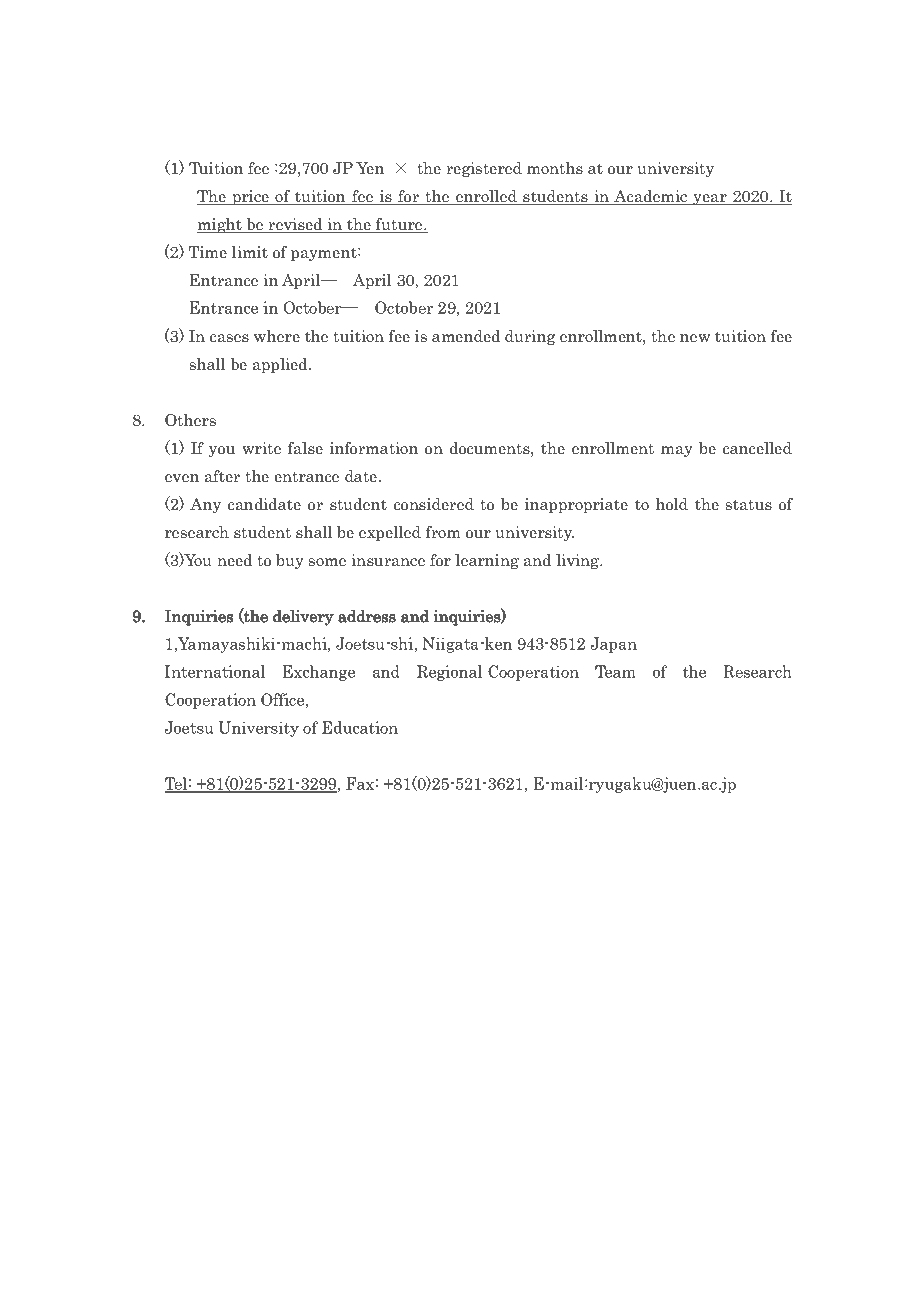 The width and height of the screenshot is (924, 1308). I want to click on amended, so click(466, 336).
